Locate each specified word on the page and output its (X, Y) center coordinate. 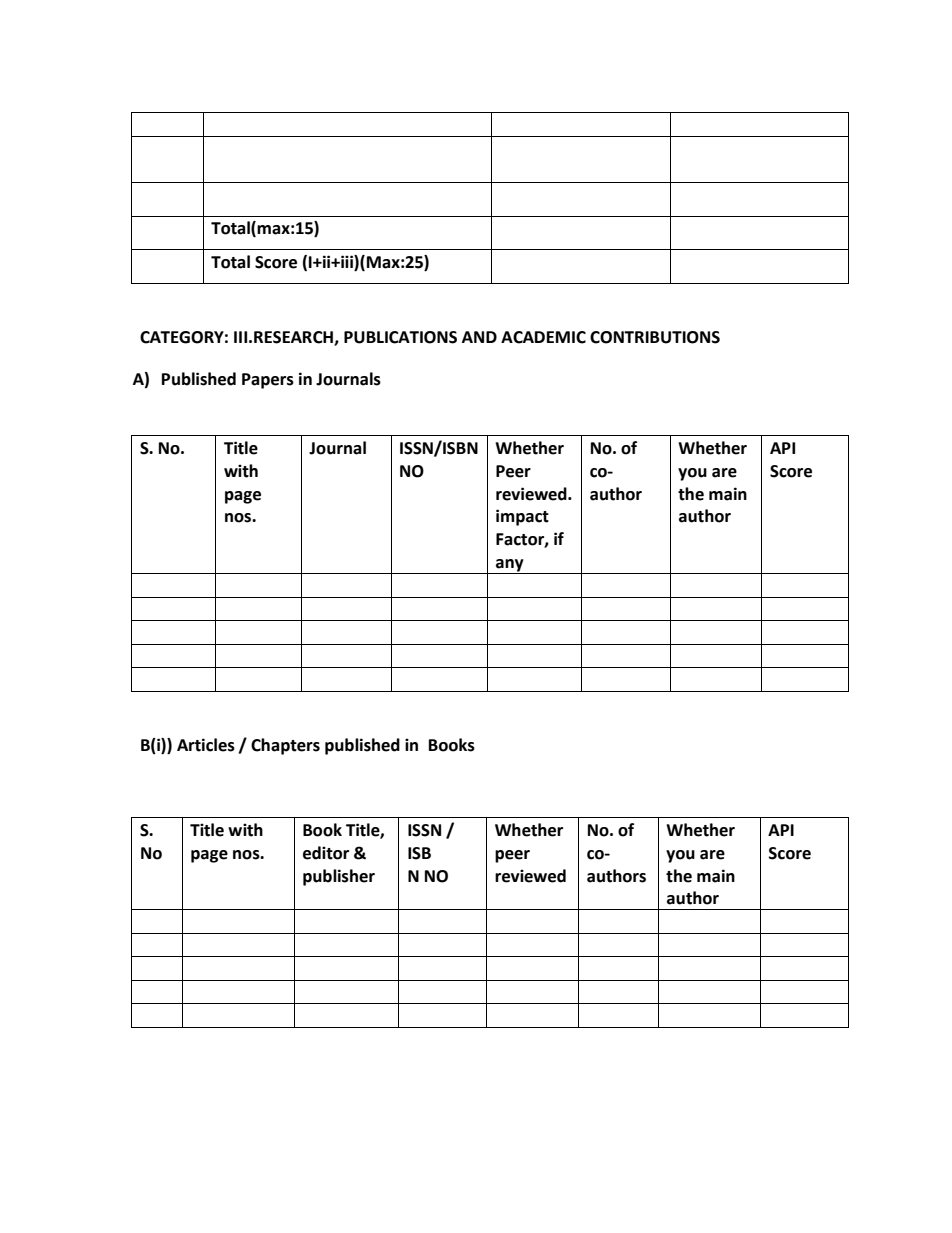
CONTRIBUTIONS (655, 337)
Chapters (285, 746)
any (510, 566)
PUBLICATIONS (400, 337)
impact (522, 517)
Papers (268, 381)
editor (326, 853)
